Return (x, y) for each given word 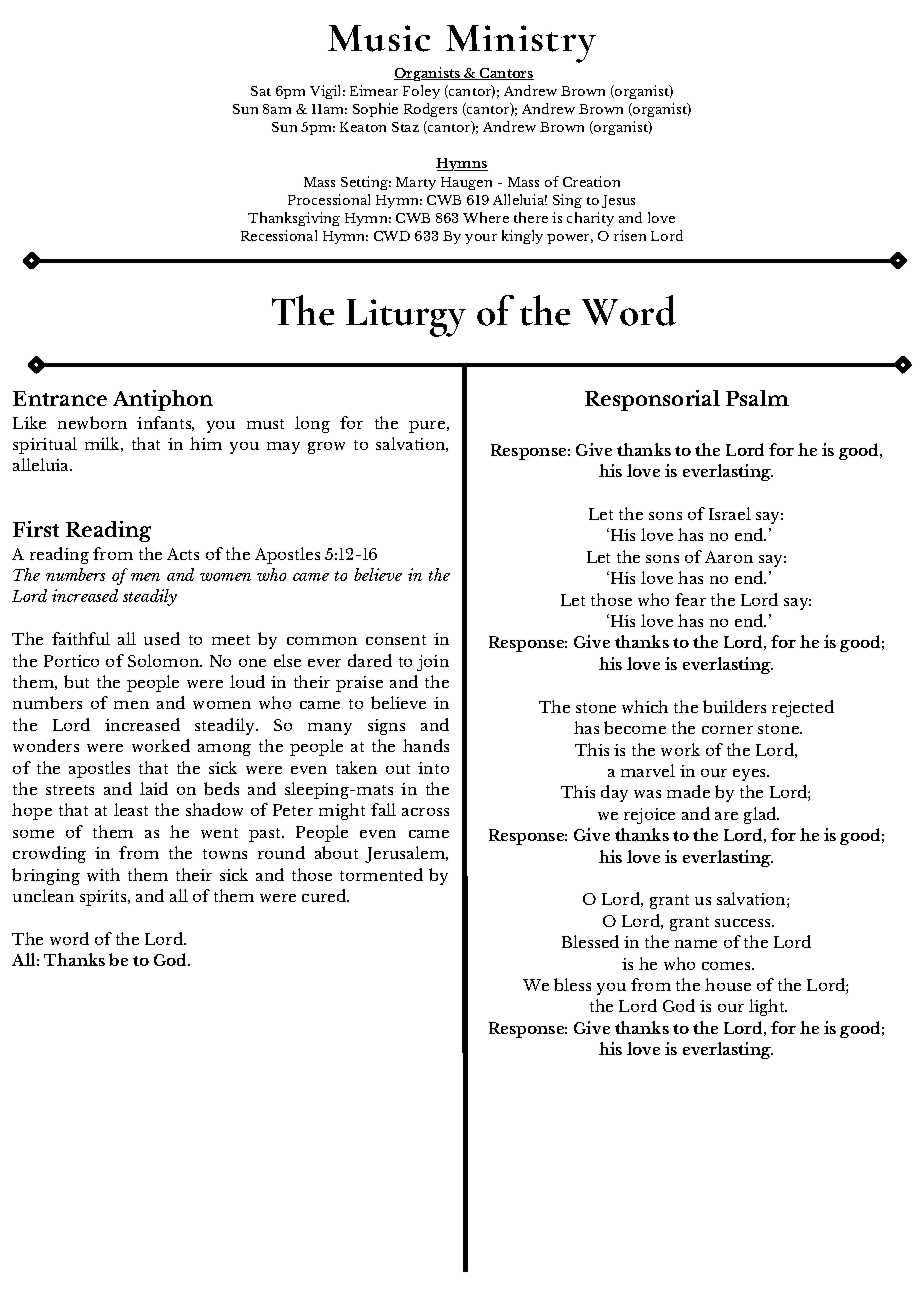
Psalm (757, 398)
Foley (421, 92)
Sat (261, 91)
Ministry (521, 44)
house (728, 984)
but (76, 681)
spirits (104, 898)
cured (325, 895)
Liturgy (406, 318)
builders (734, 706)
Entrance (60, 398)
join (433, 663)
